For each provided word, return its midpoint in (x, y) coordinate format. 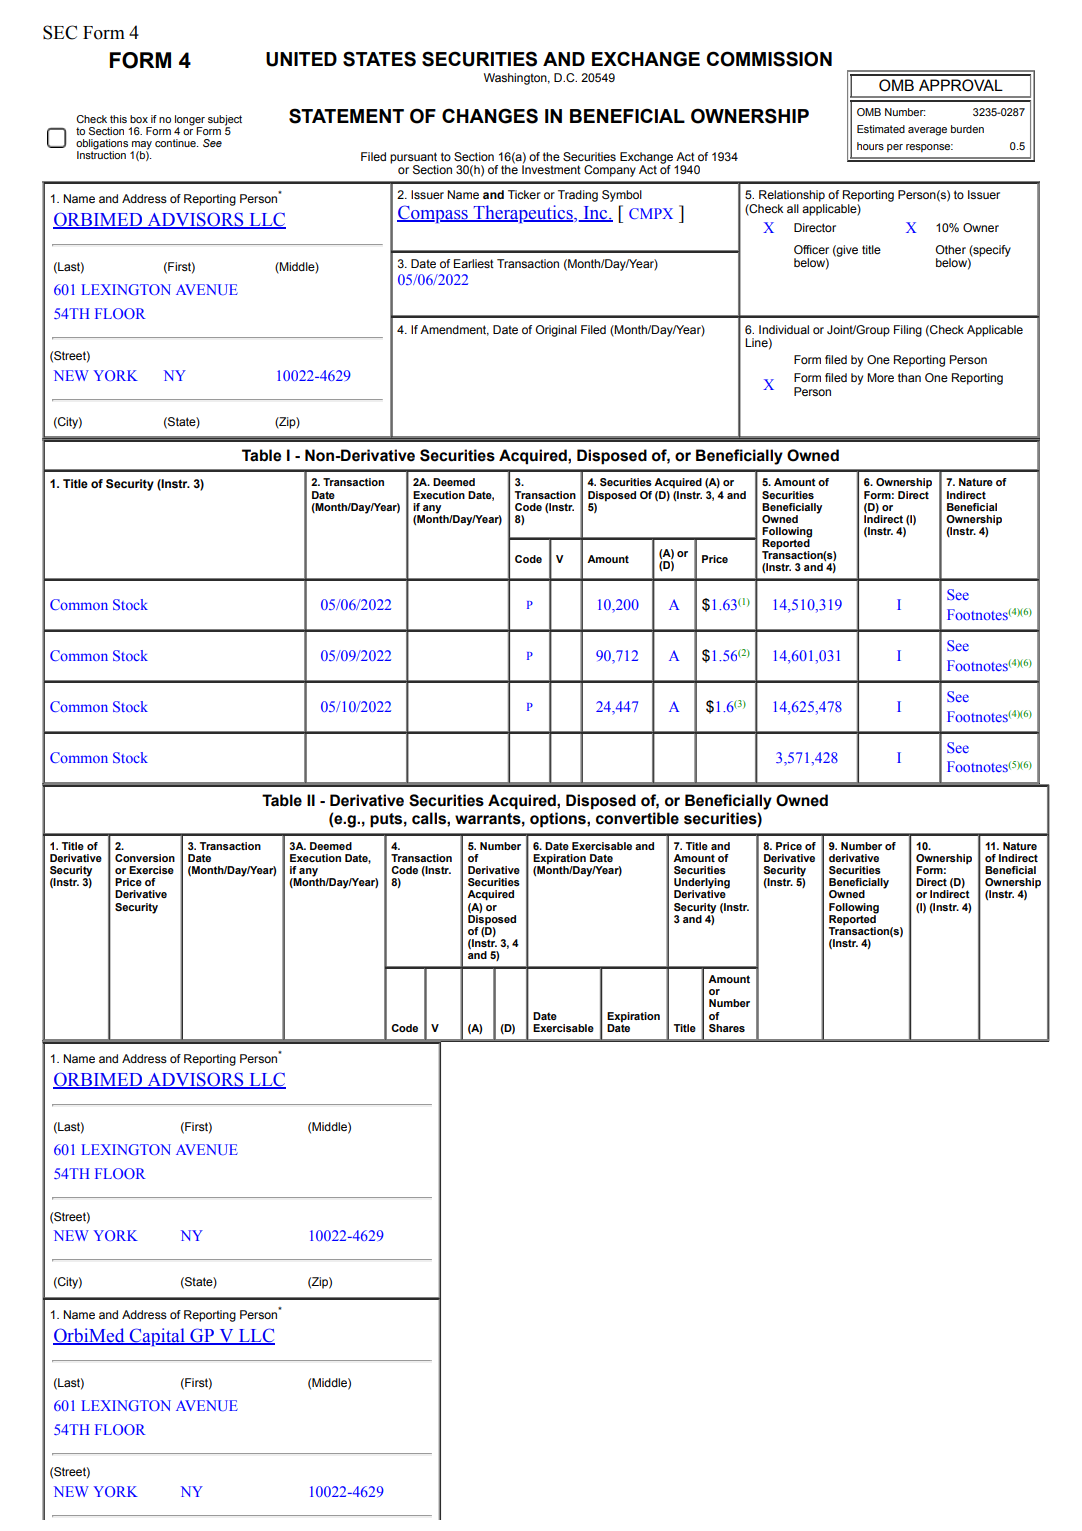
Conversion (145, 858)
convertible (637, 818)
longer (190, 121)
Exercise (151, 870)
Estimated (881, 129)
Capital (157, 1337)
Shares (727, 1028)
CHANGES (490, 116)
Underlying (702, 884)
